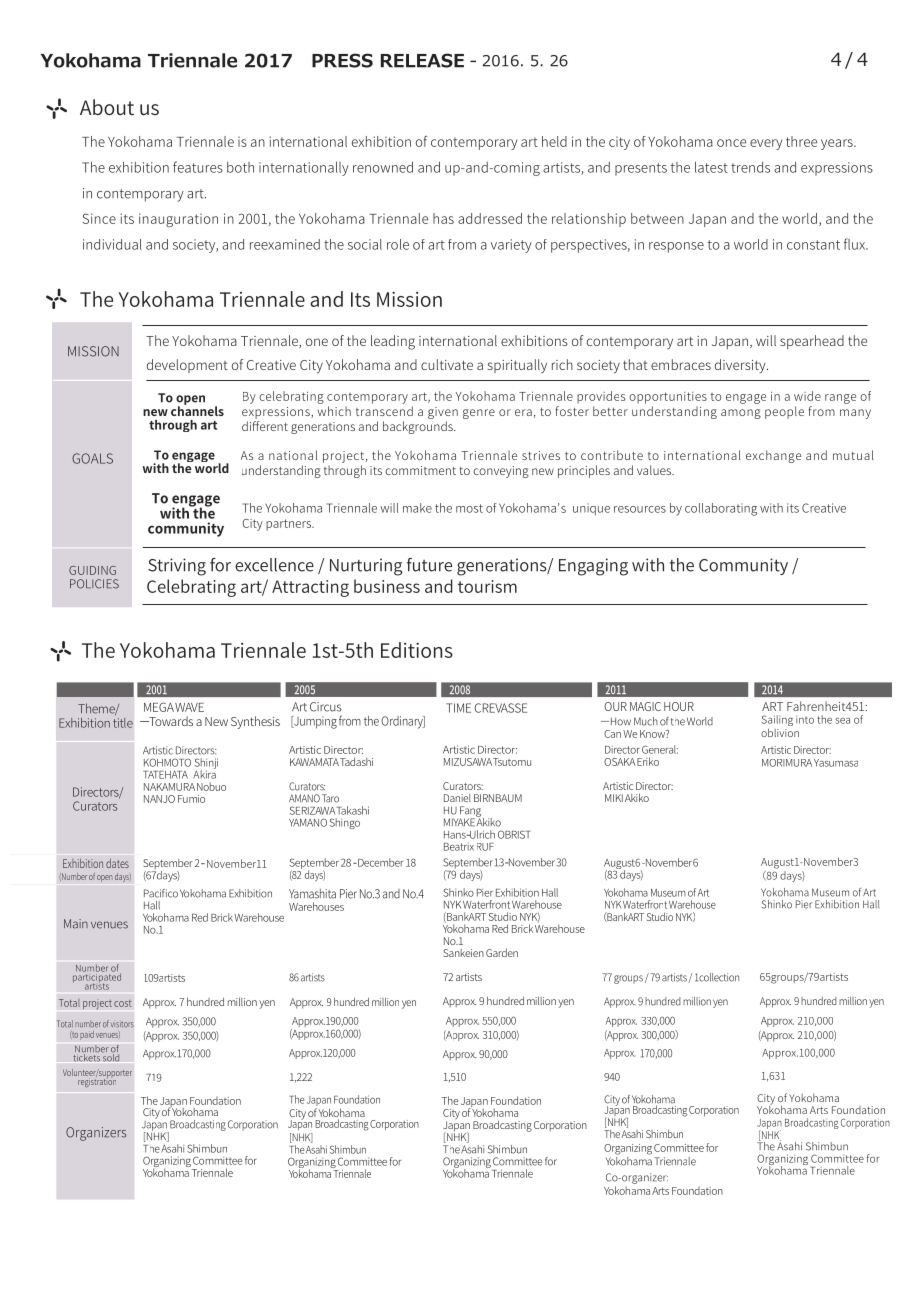  What do you see at coordinates (111, 1057) in the page?
I see `sold` at bounding box center [111, 1057].
